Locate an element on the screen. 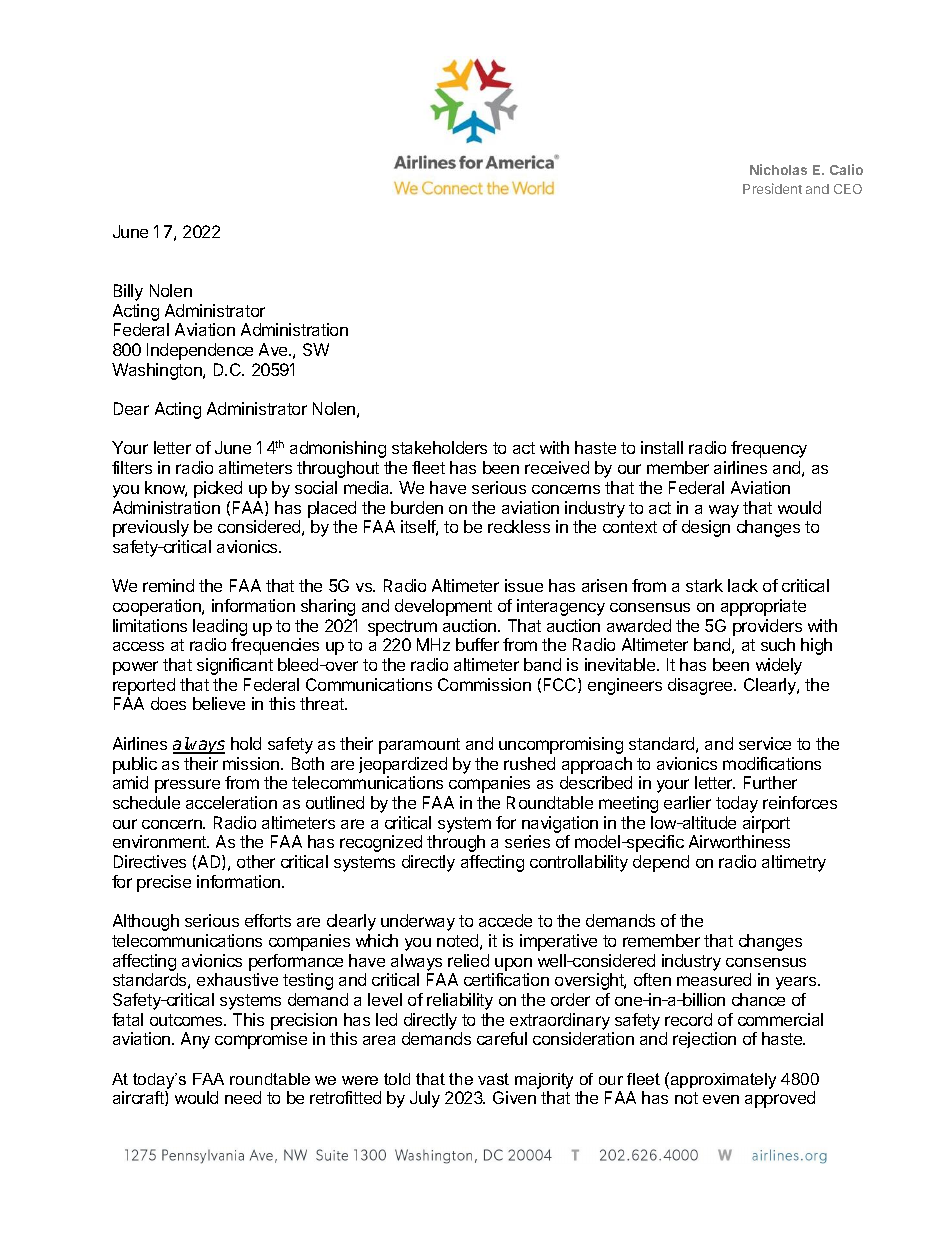 This screenshot has width=952, height=1233. vast is located at coordinates (493, 1079).
